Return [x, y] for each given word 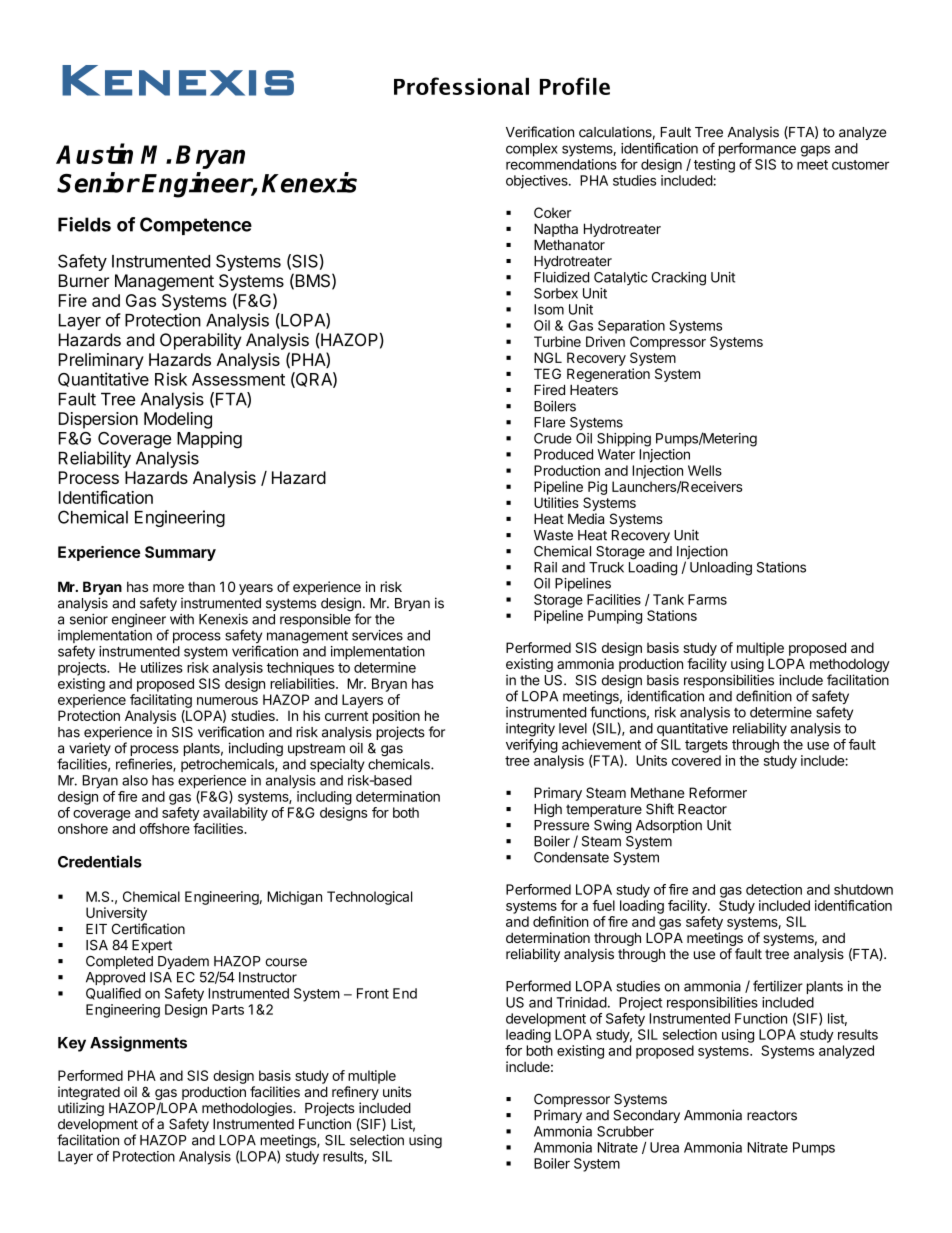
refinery [355, 1093]
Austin [94, 153]
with [182, 619]
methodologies [248, 1109]
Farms [707, 599]
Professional [461, 86]
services [377, 635]
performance [757, 149]
